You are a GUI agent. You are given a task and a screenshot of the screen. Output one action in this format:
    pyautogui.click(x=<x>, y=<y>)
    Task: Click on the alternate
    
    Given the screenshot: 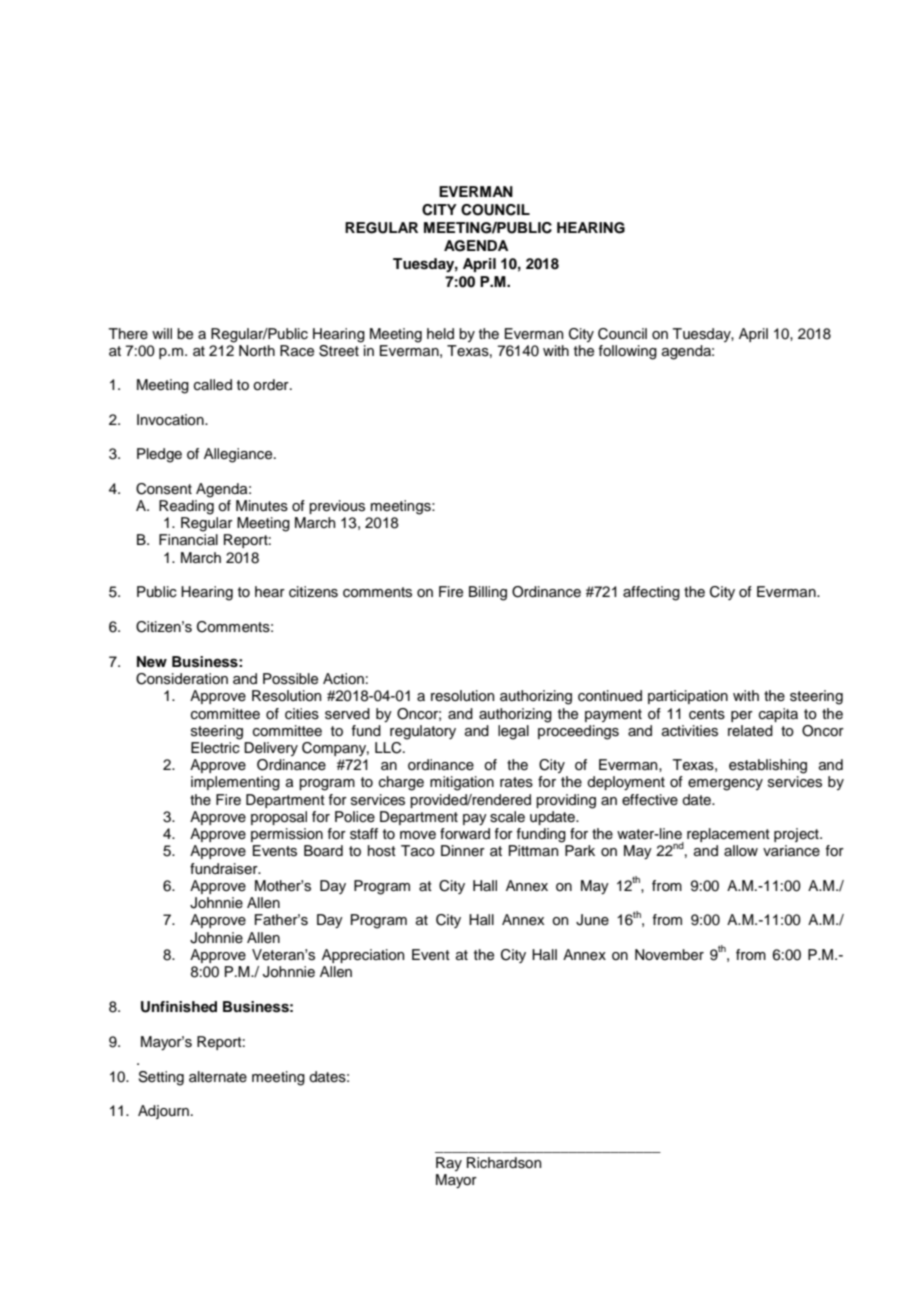 What is the action you would take?
    pyautogui.click(x=218, y=1077)
